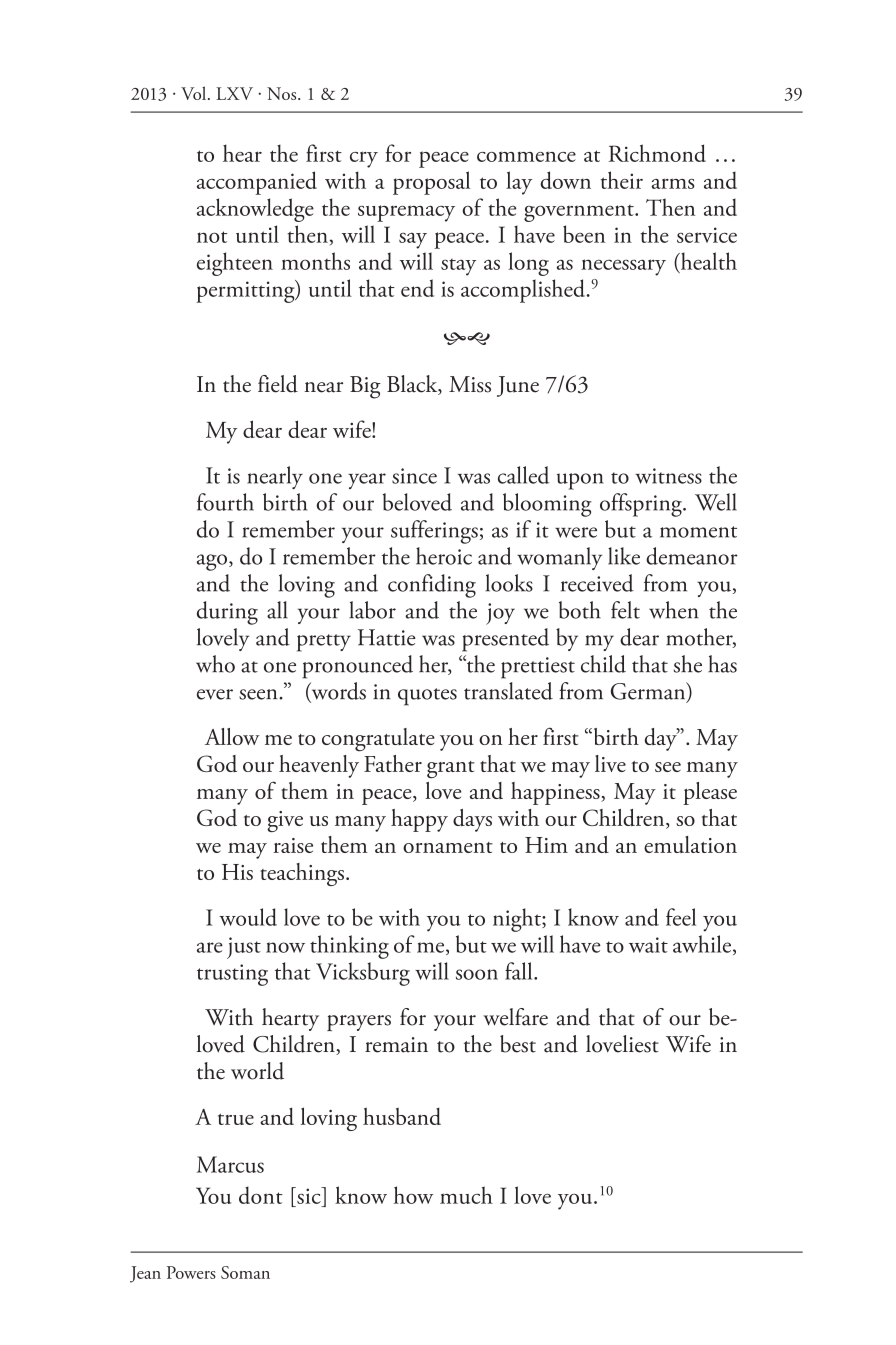  What do you see at coordinates (195, 93) in the document?
I see `Vol` at bounding box center [195, 93].
